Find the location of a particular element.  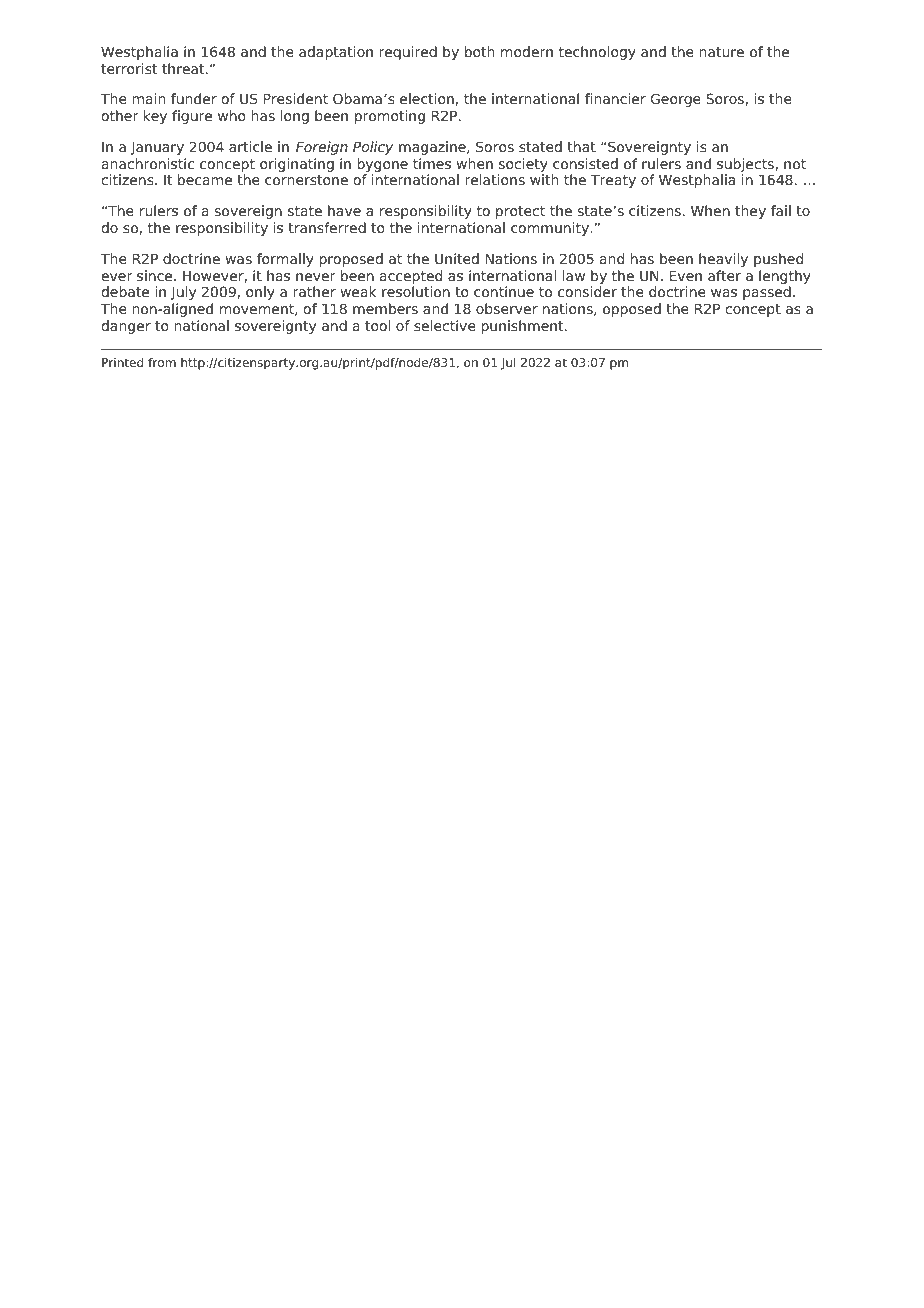

they is located at coordinates (750, 212).
